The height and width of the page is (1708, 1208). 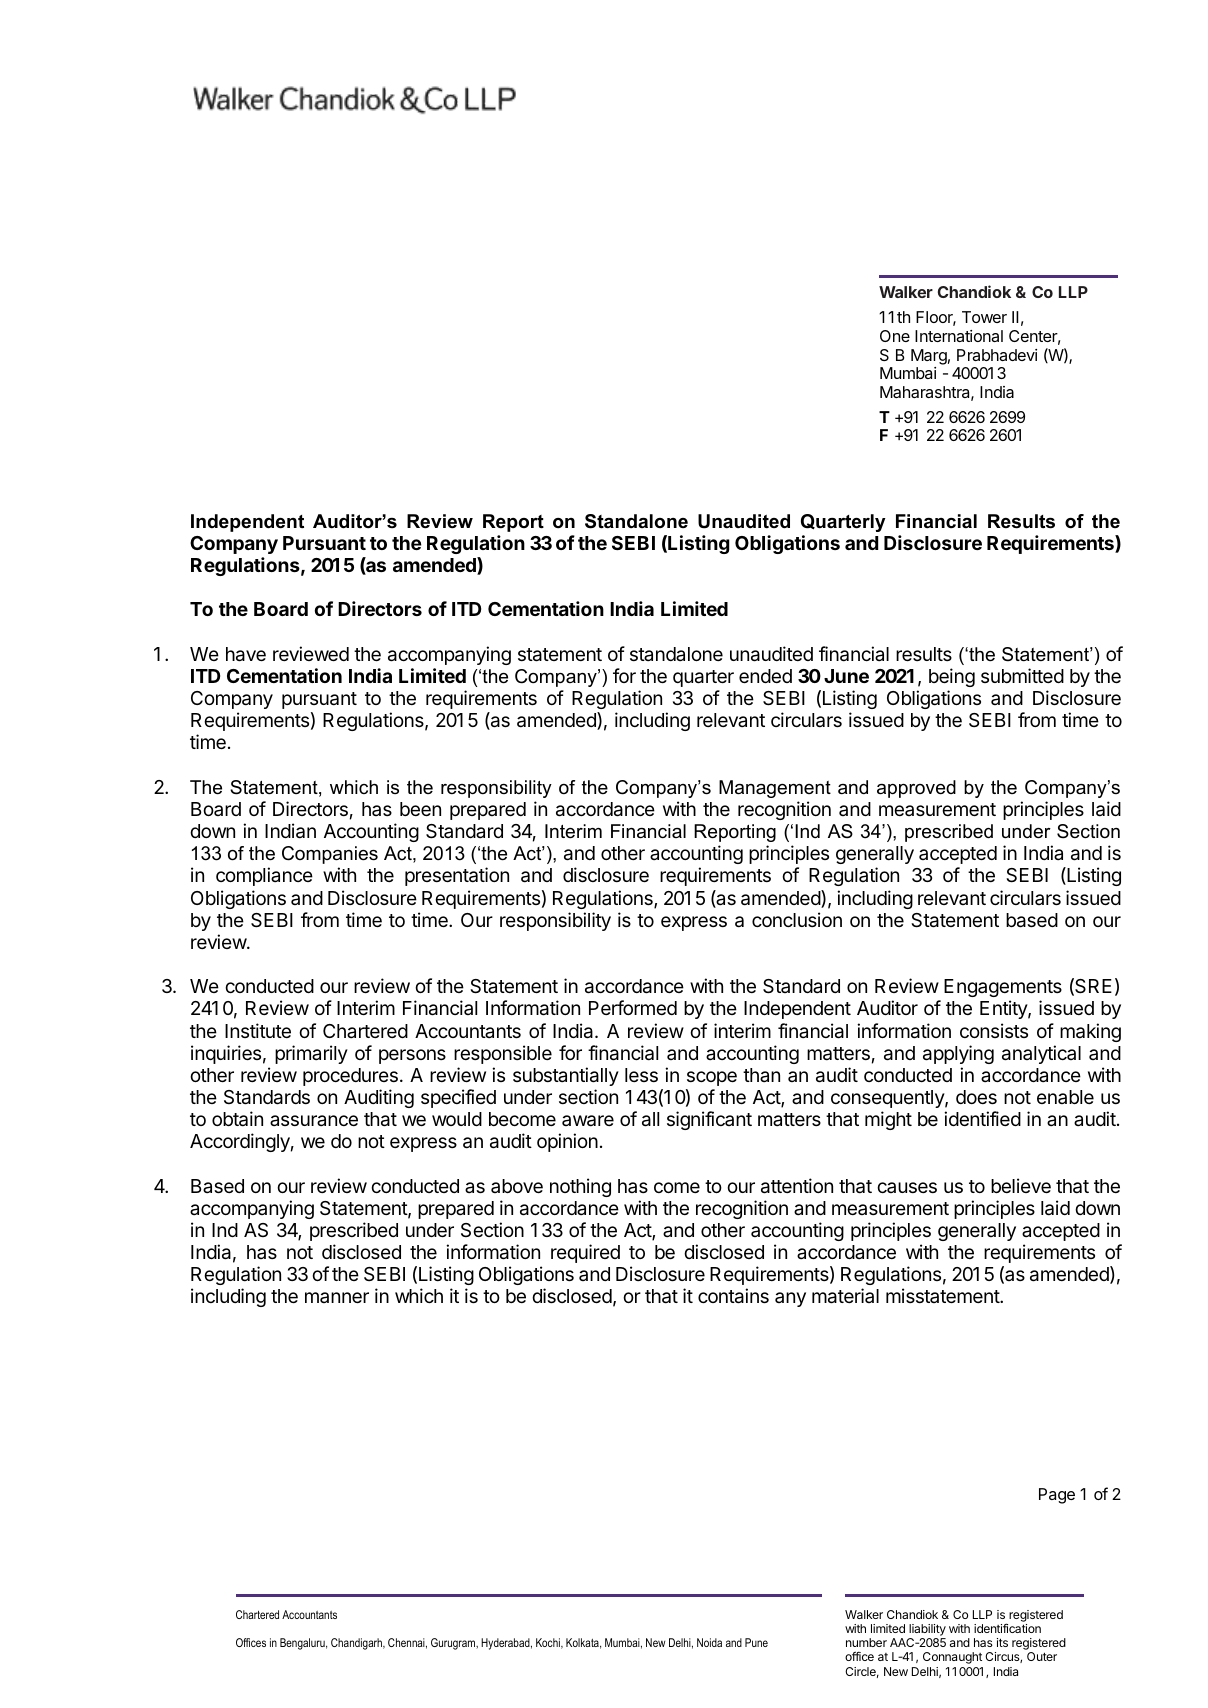 What do you see at coordinates (246, 654) in the page?
I see `have` at bounding box center [246, 654].
